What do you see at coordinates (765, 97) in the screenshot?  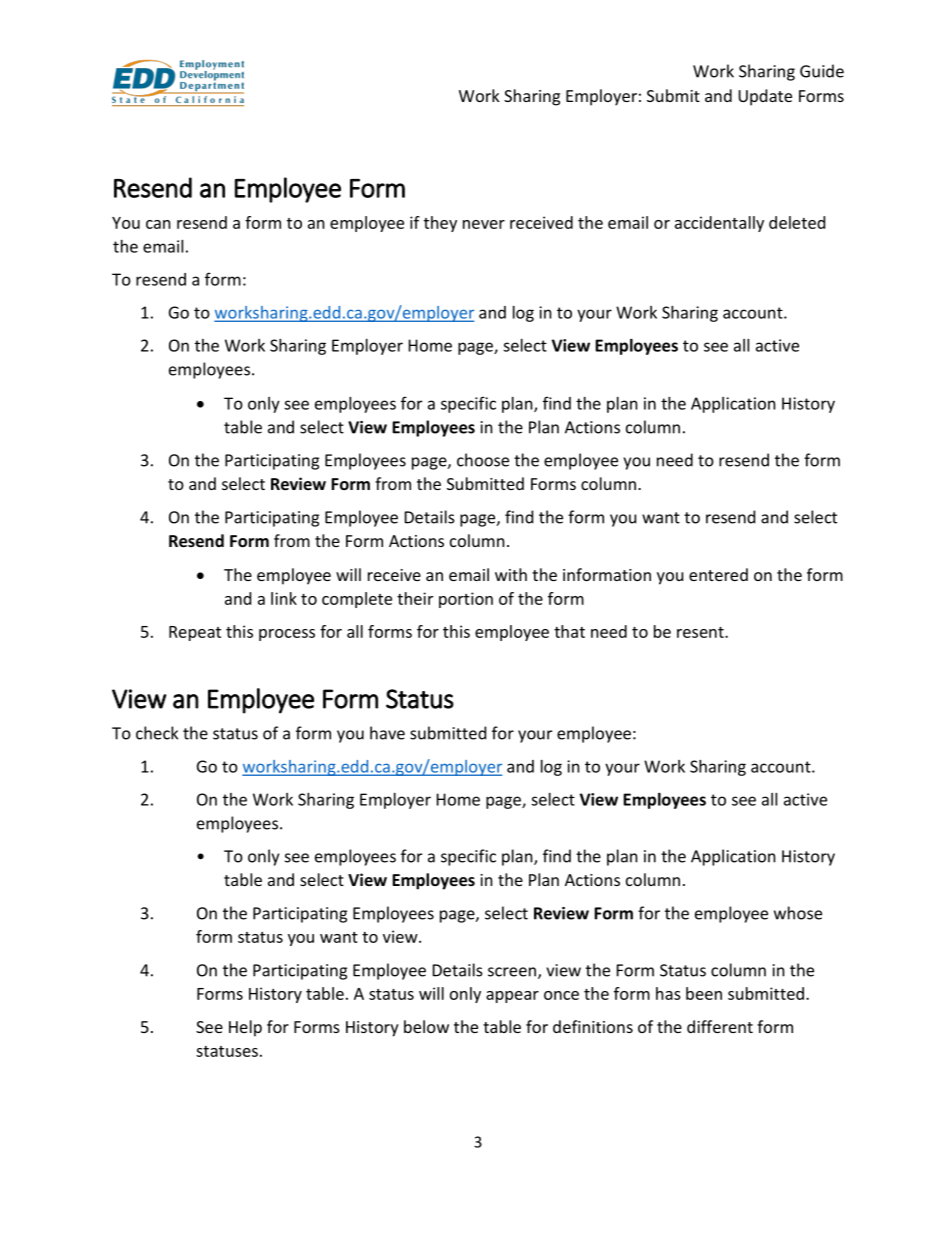 I see `Update` at bounding box center [765, 97].
